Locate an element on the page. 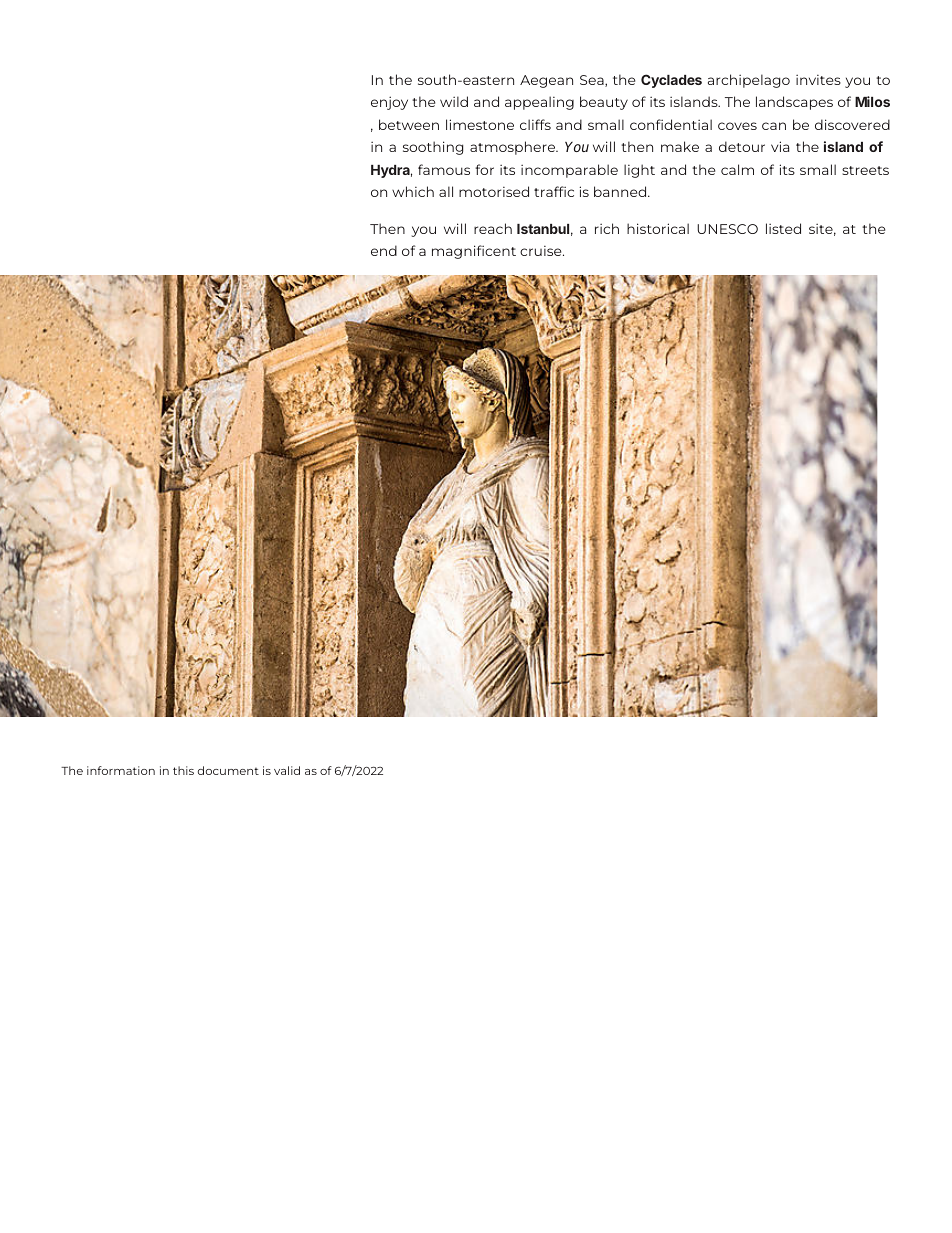 Image resolution: width=952 pixels, height=1233 pixels. this is located at coordinates (183, 770).
